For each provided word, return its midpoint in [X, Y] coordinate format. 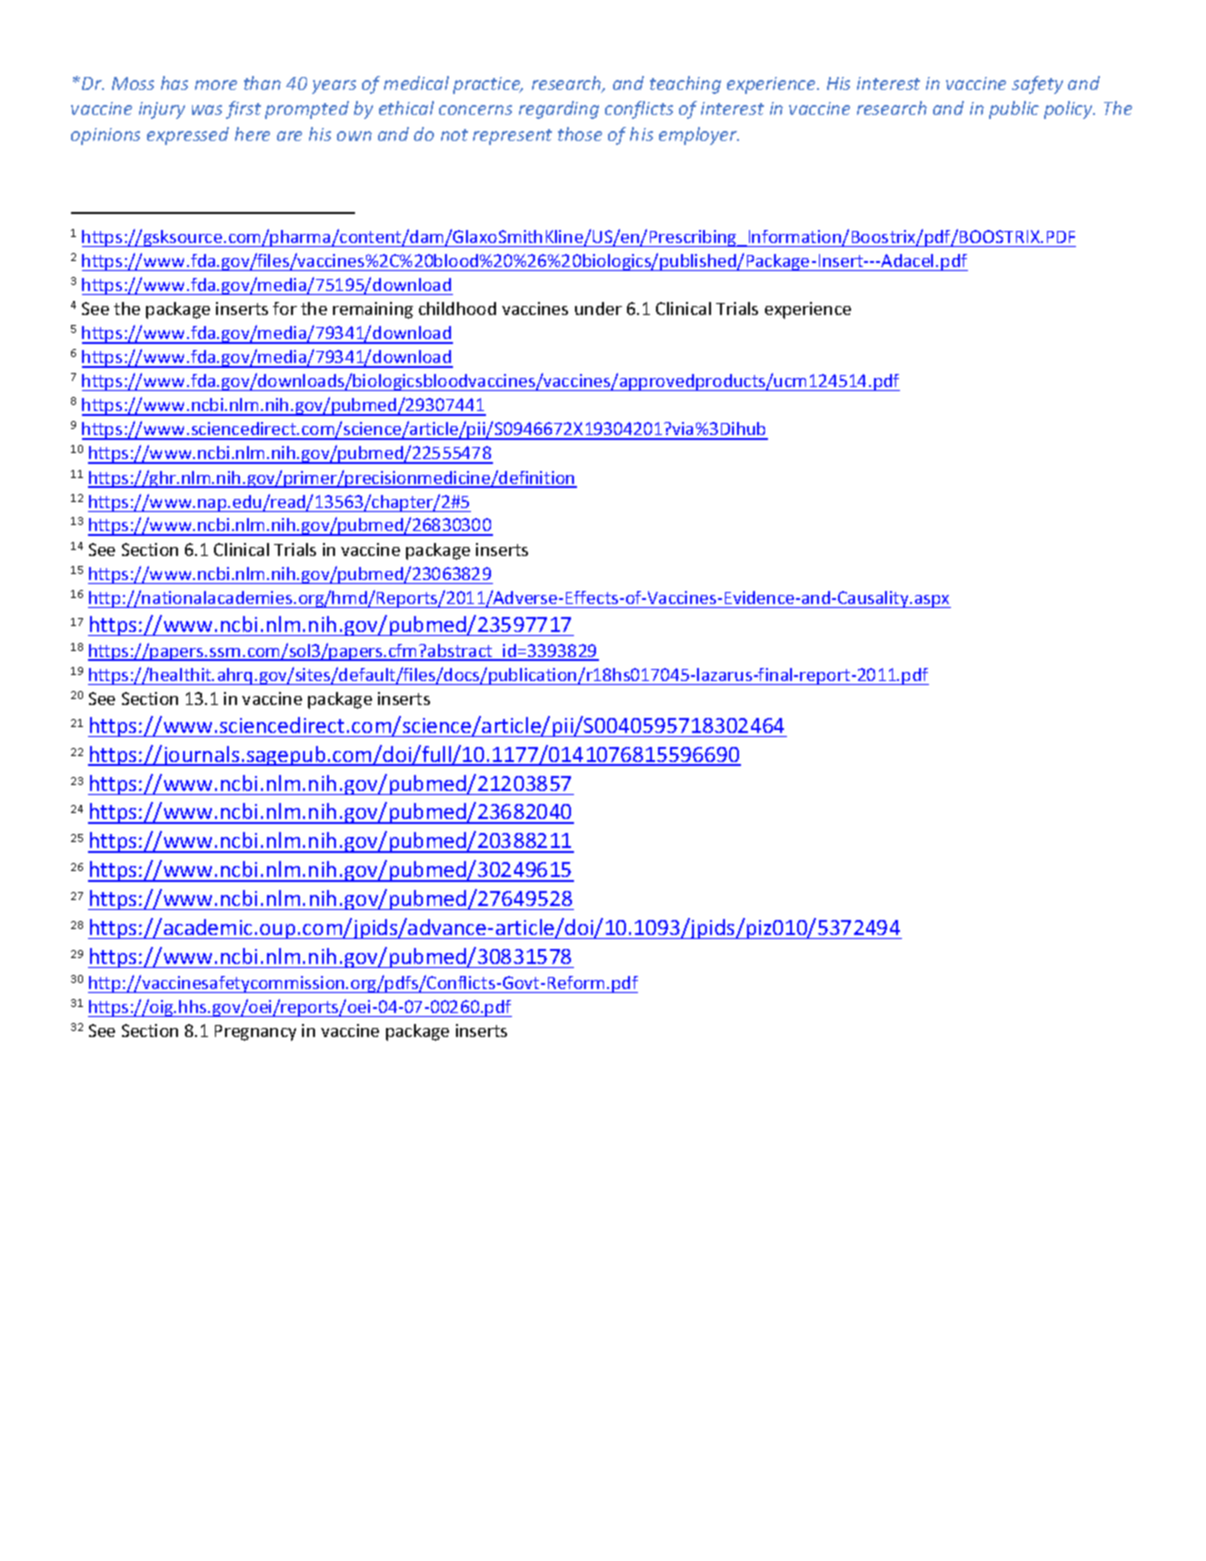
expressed [188, 136]
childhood [457, 308]
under [598, 308]
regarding [559, 110]
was [207, 110]
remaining [373, 310]
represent [512, 137]
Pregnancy [255, 1033]
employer [699, 136]
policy [1069, 110]
